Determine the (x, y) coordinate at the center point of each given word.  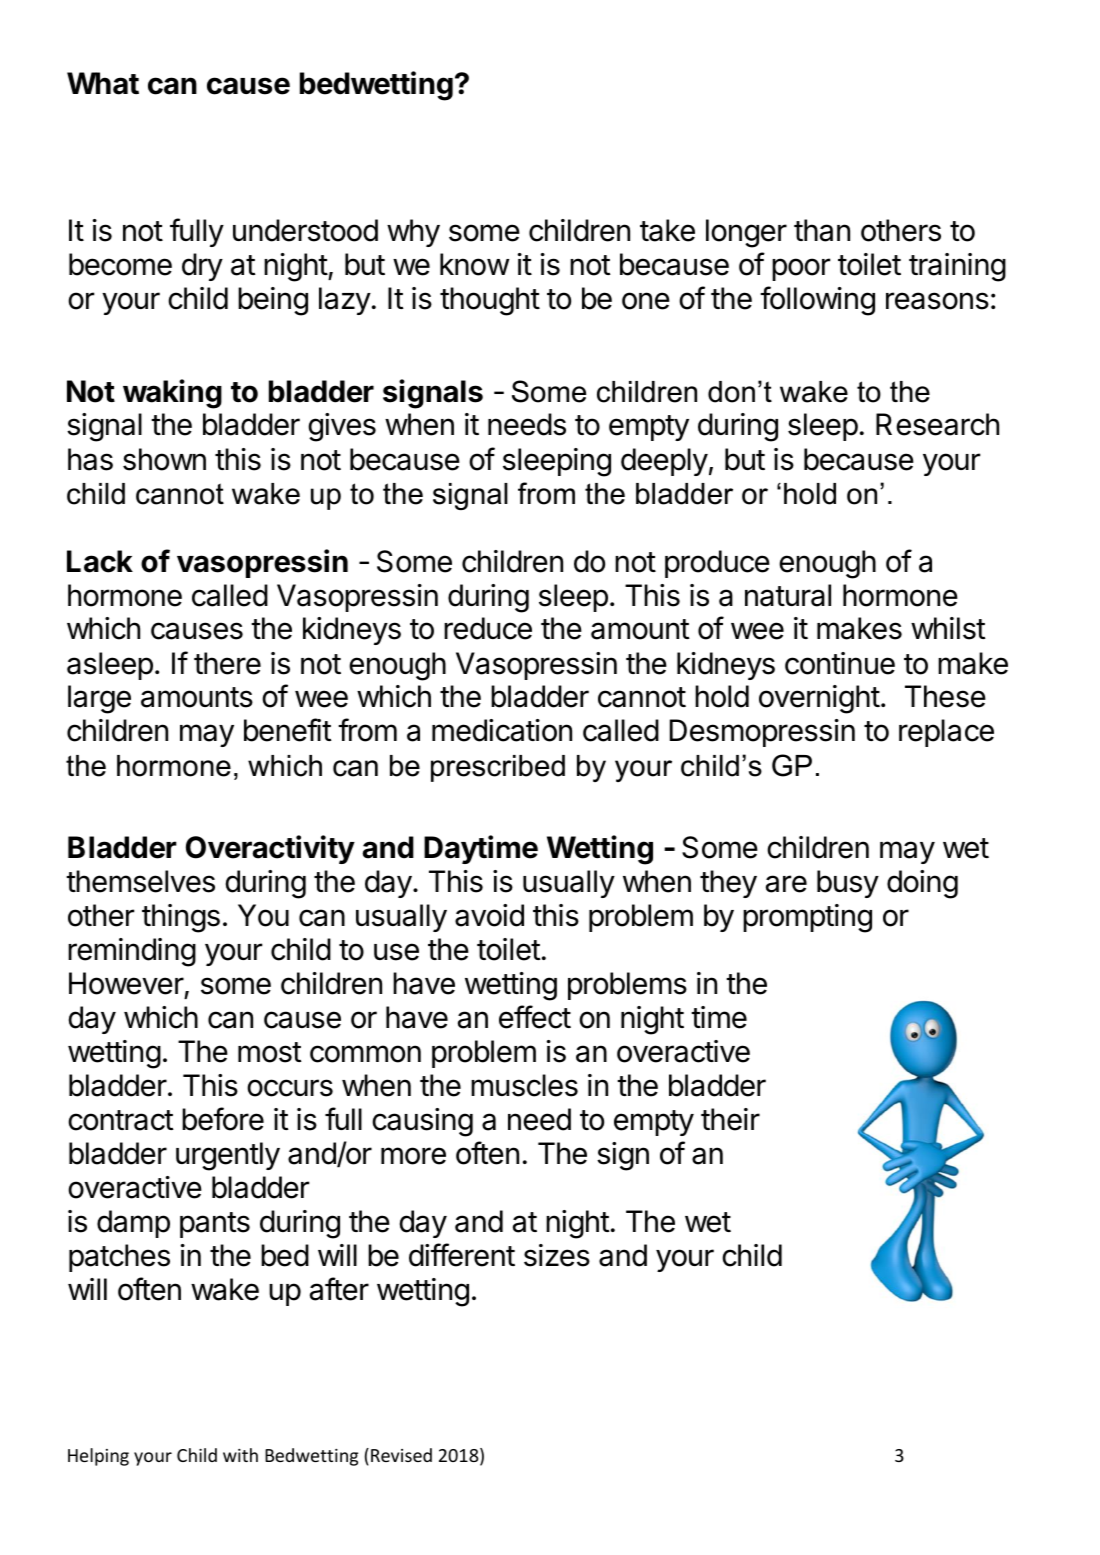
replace (946, 733)
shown (164, 459)
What (103, 83)
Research (937, 424)
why (413, 233)
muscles (524, 1085)
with (240, 1455)
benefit (287, 730)
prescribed (498, 768)
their (730, 1119)
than (822, 230)
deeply (664, 462)
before (223, 1119)
